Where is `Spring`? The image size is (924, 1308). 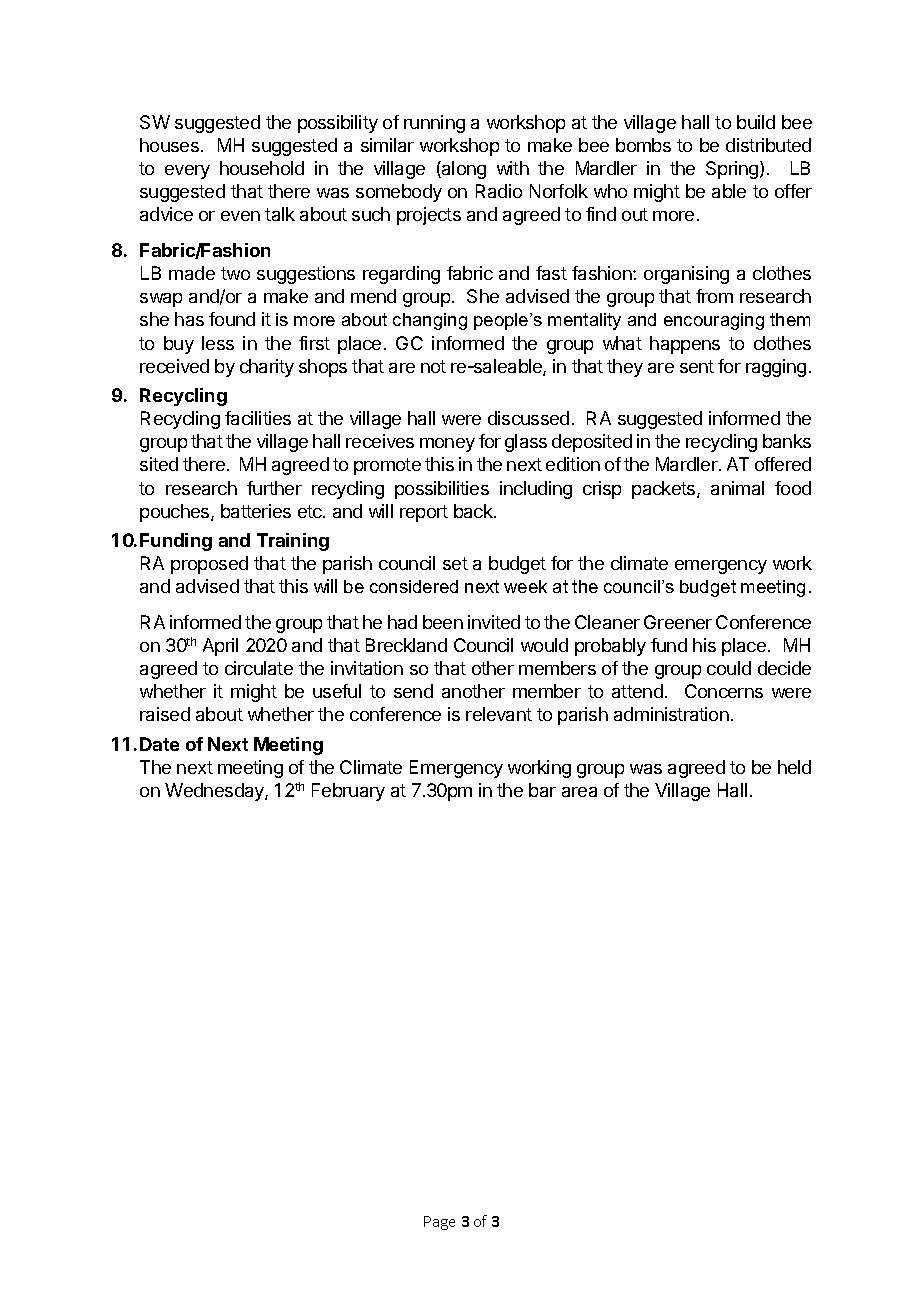 Spring is located at coordinates (732, 170).
